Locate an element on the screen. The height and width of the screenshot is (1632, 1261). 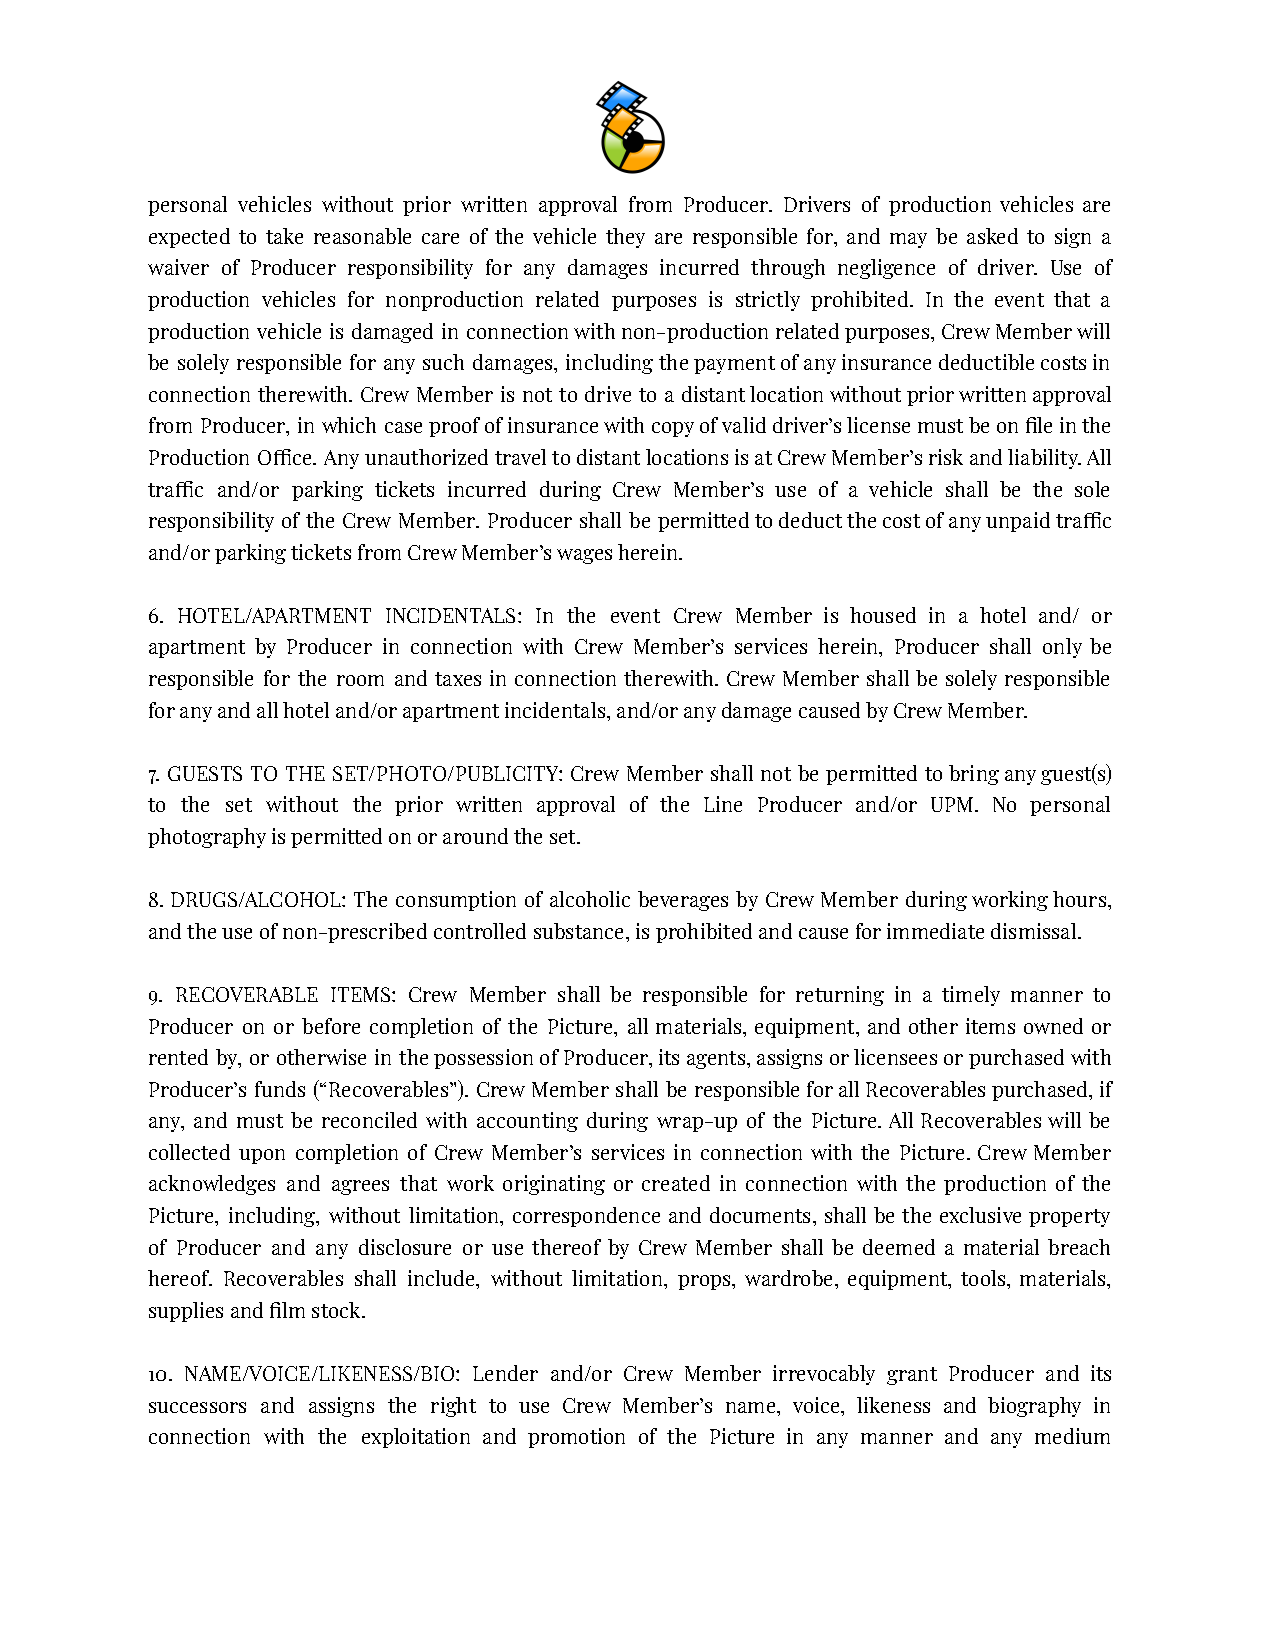
they is located at coordinates (625, 238).
